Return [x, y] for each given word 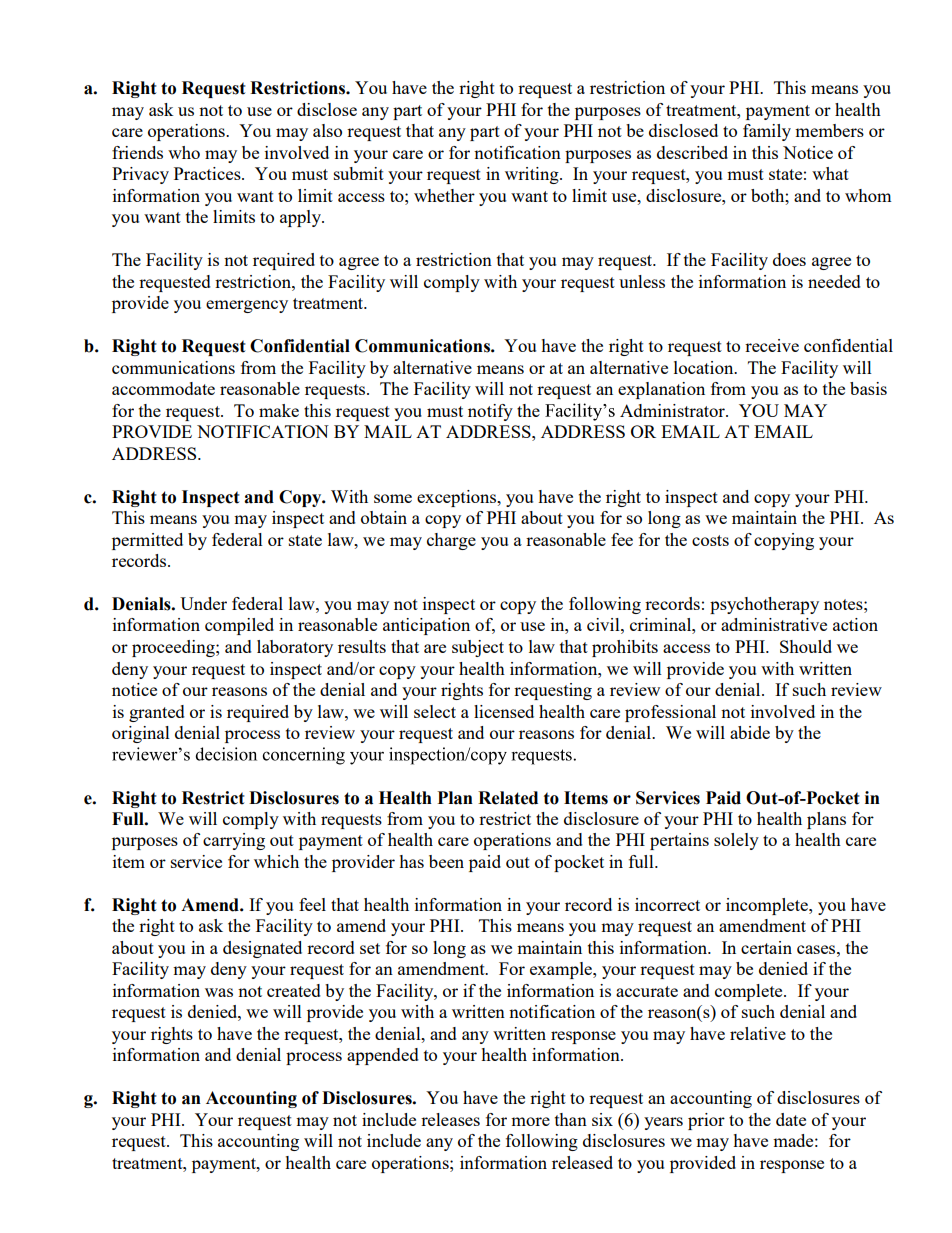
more [530, 1121]
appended [383, 1056]
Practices [208, 173]
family [767, 132]
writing [533, 175]
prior [706, 1121]
